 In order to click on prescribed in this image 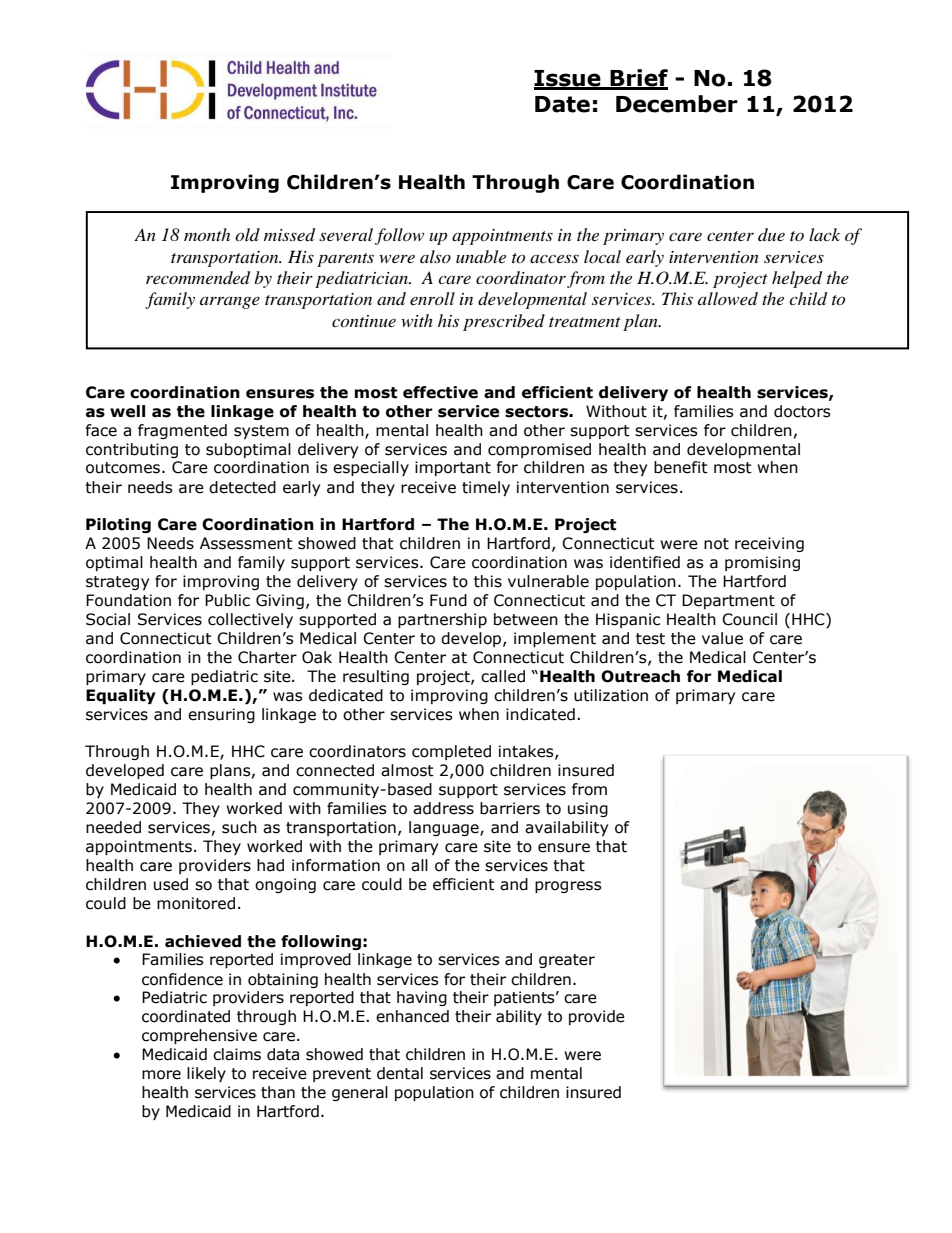, I will do `click(504, 322)`.
